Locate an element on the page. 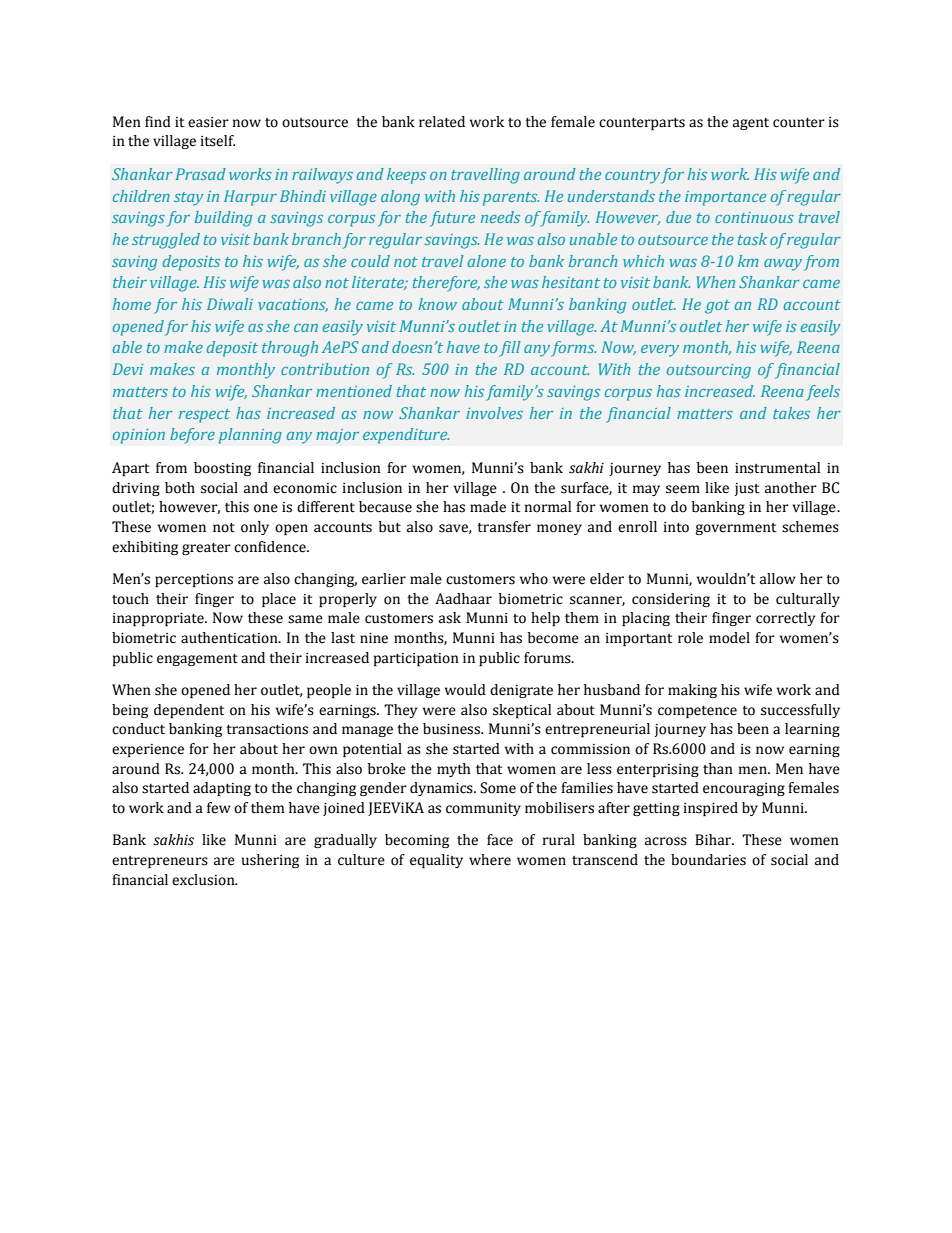  itself is located at coordinates (218, 141).
